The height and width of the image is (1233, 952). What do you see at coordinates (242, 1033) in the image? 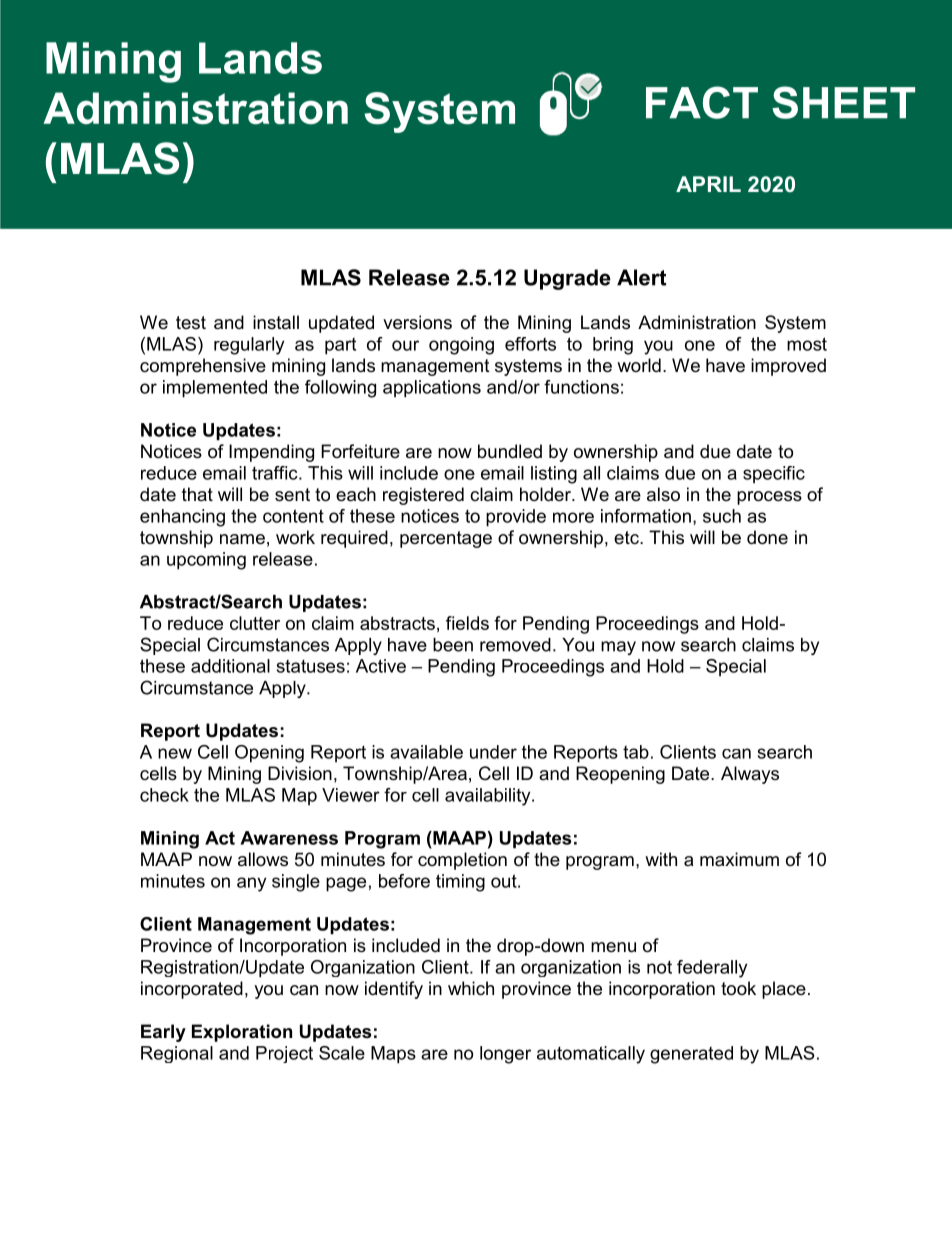
I see `Exploration` at bounding box center [242, 1033].
